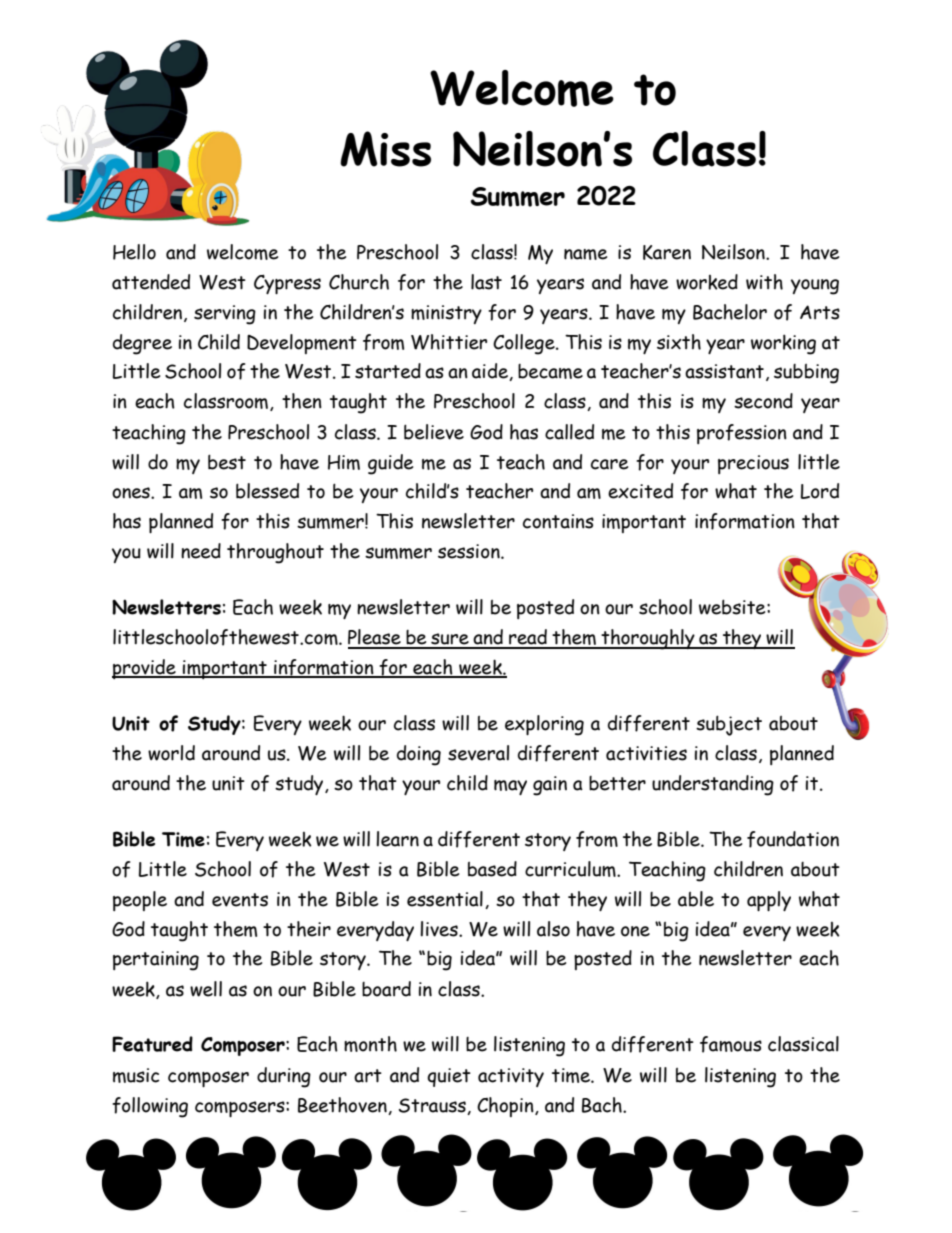  Describe the element at coordinates (724, 371) in the screenshot. I see `assistant` at that location.
